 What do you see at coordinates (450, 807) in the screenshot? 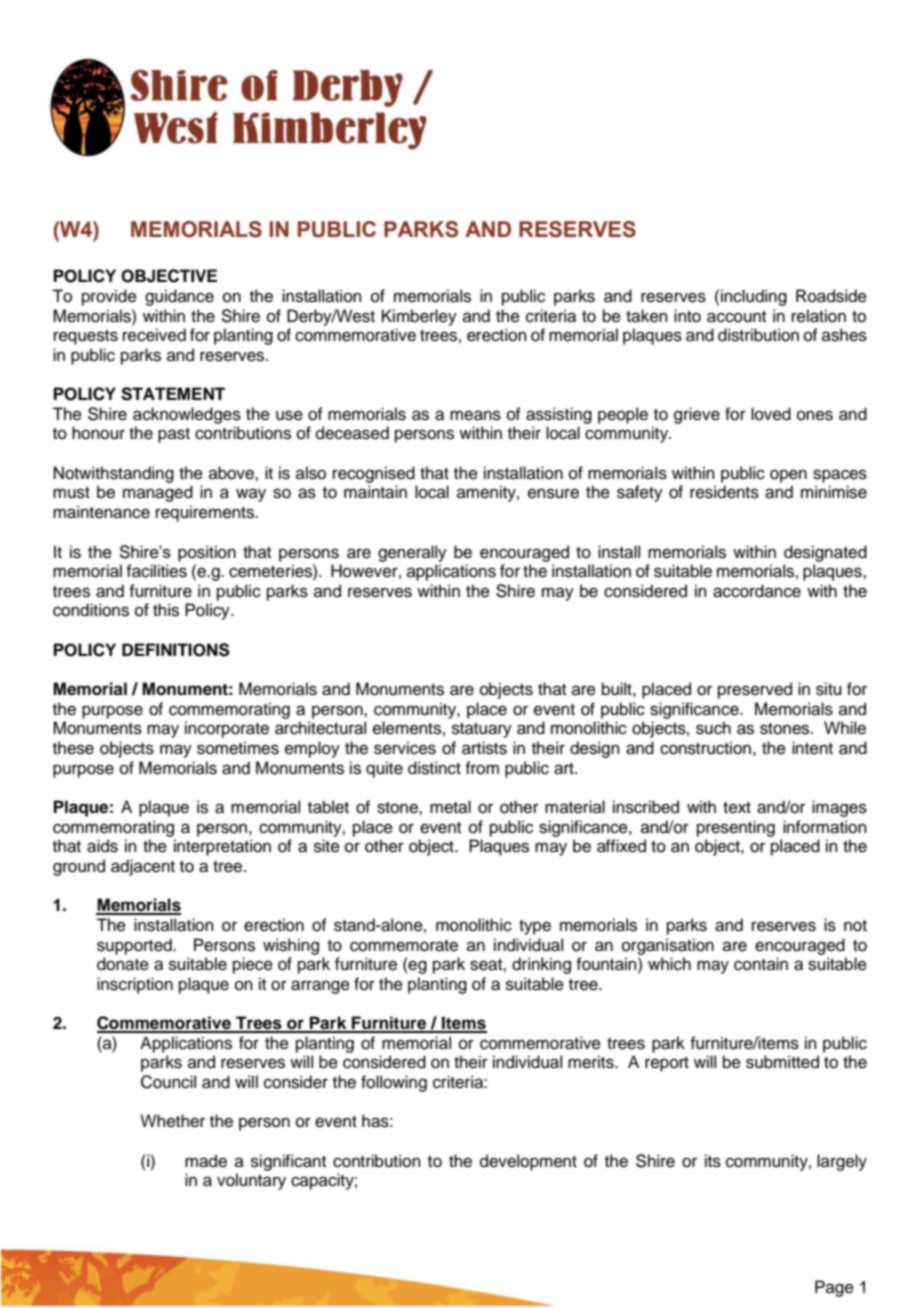
I see `metal` at bounding box center [450, 807].
